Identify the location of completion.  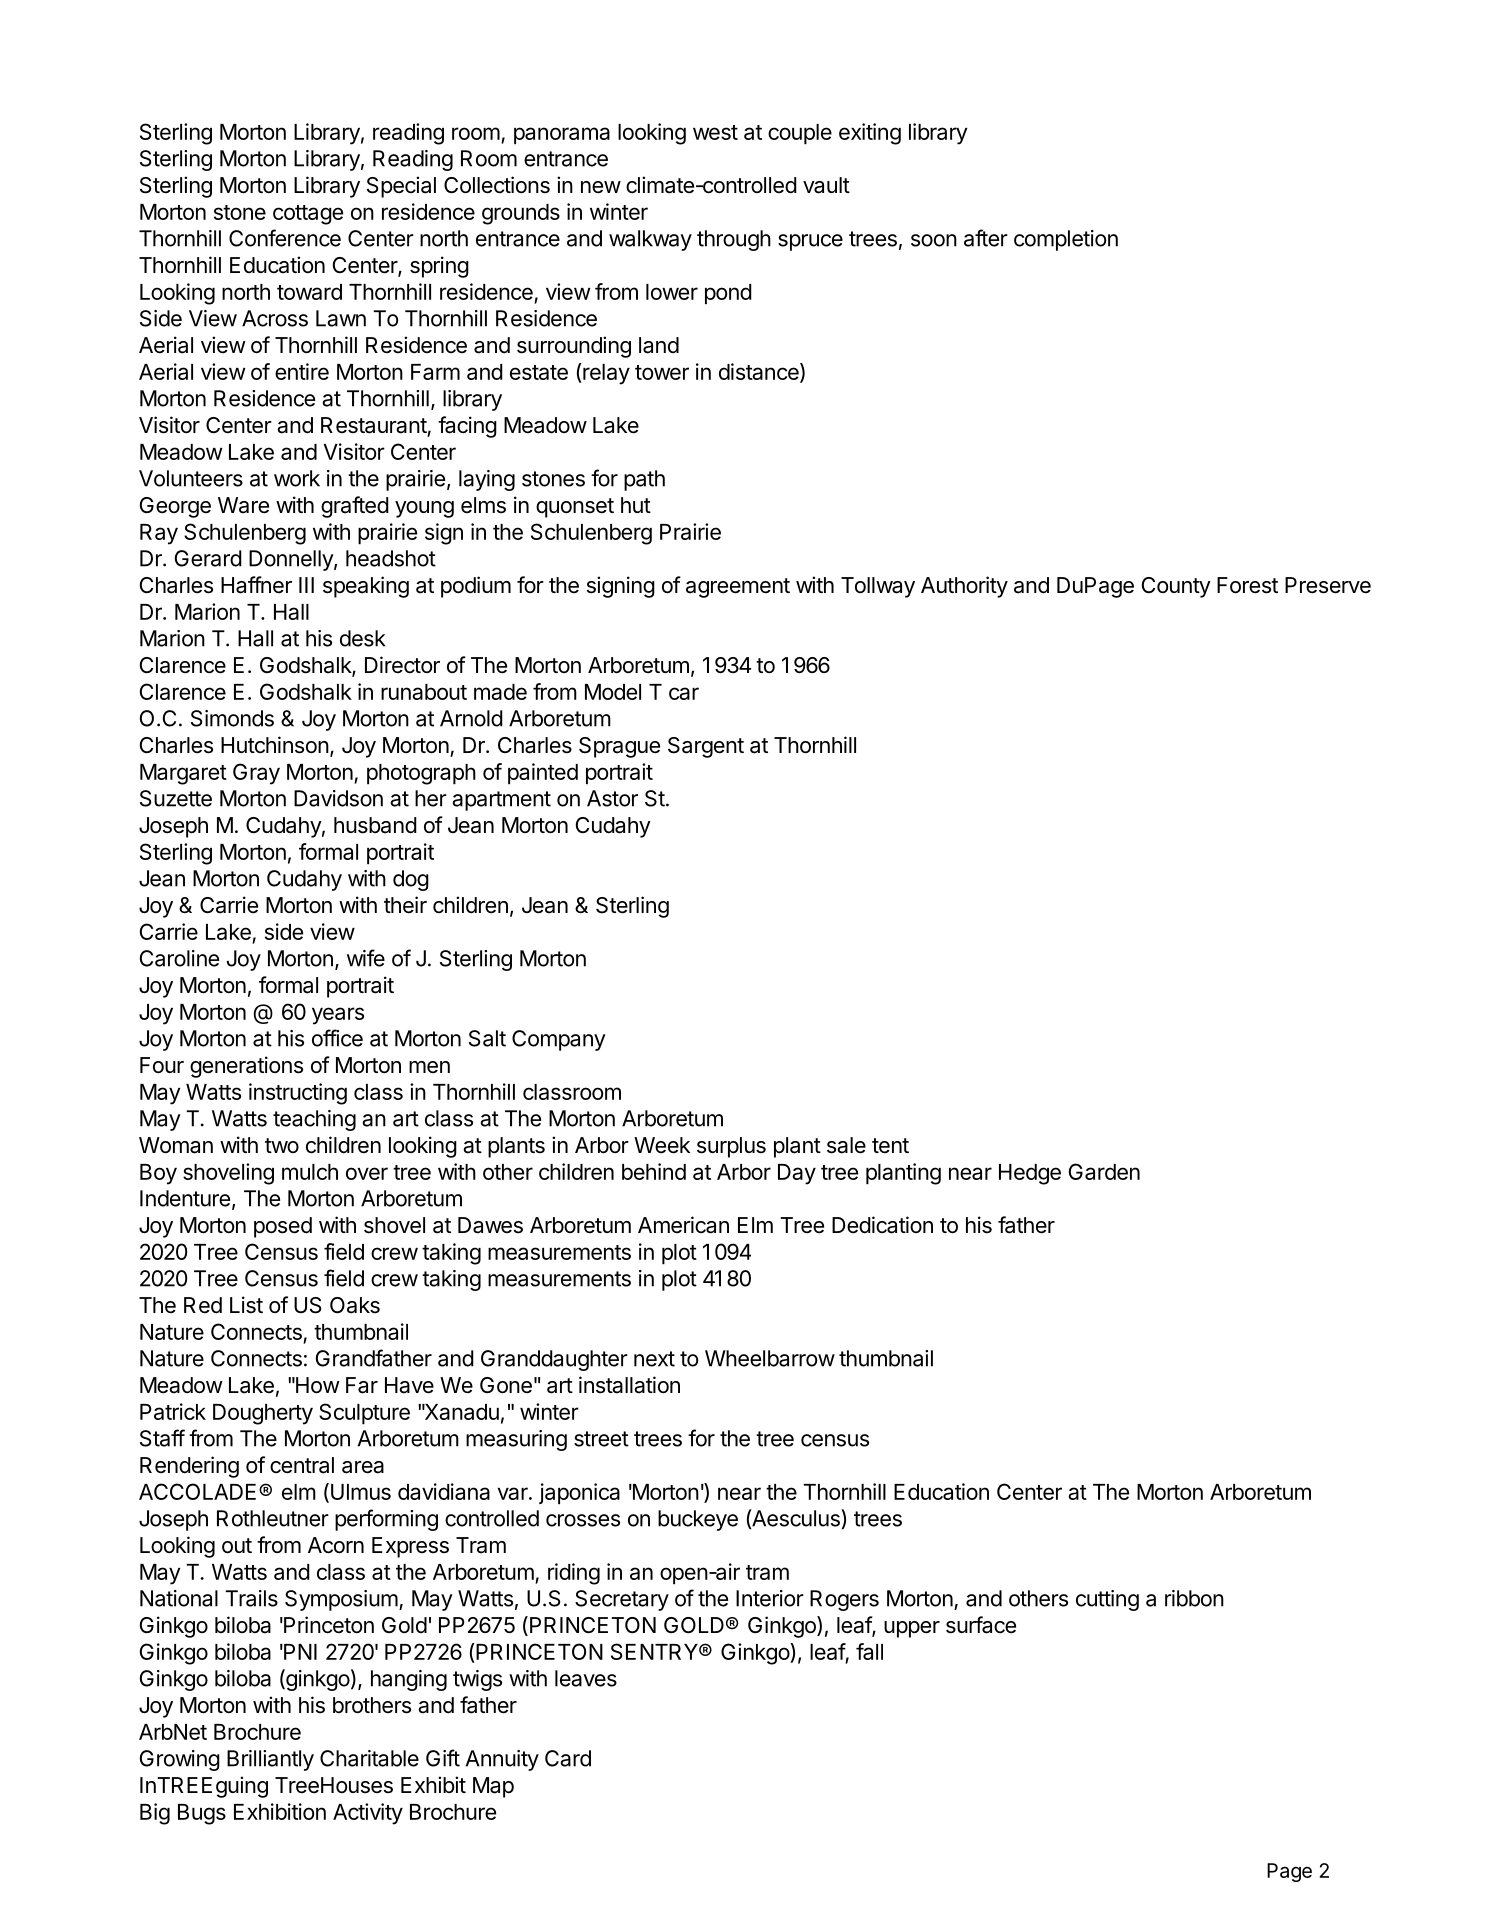
(1066, 240).
